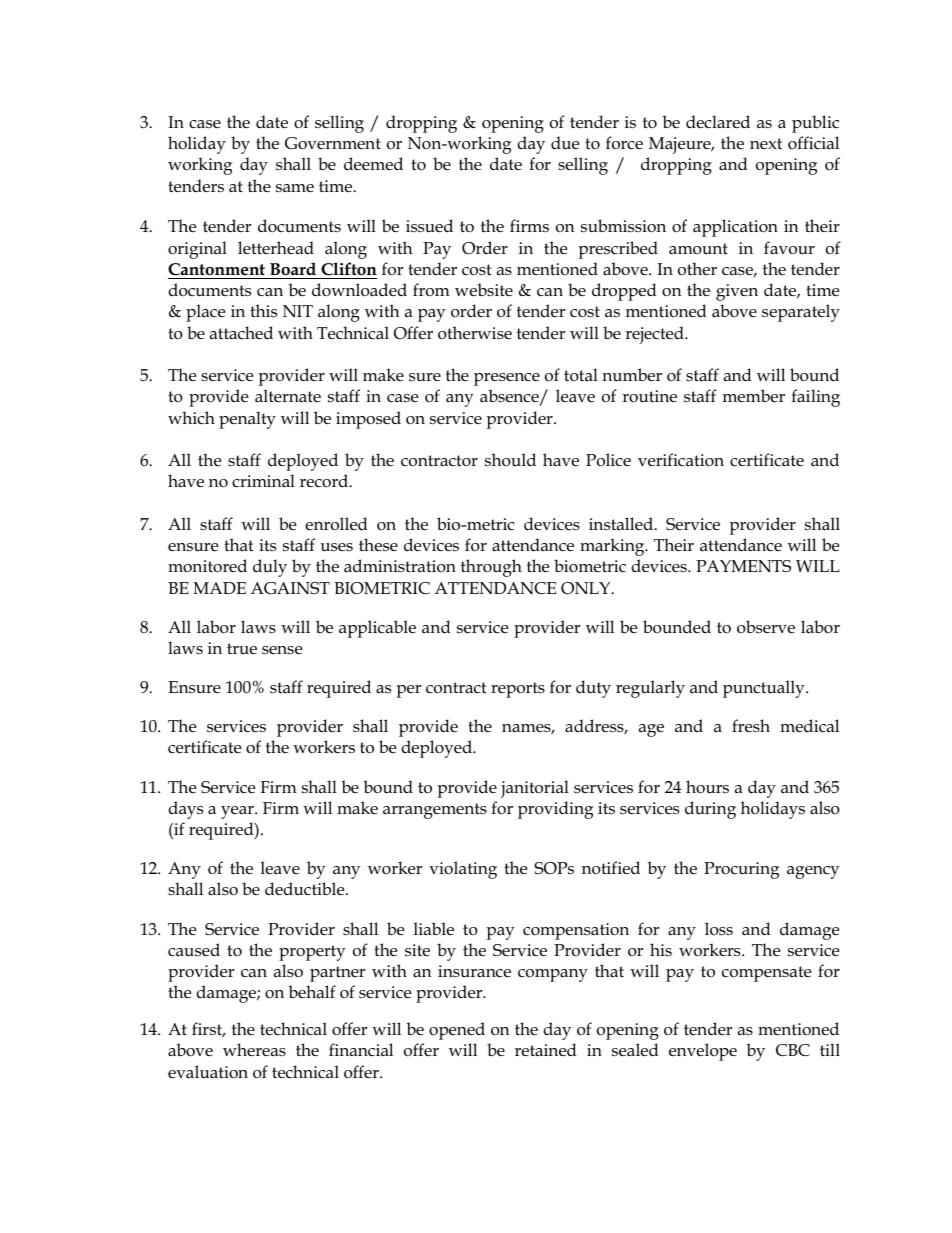  Describe the element at coordinates (247, 420) in the document. I see `penalty` at that location.
